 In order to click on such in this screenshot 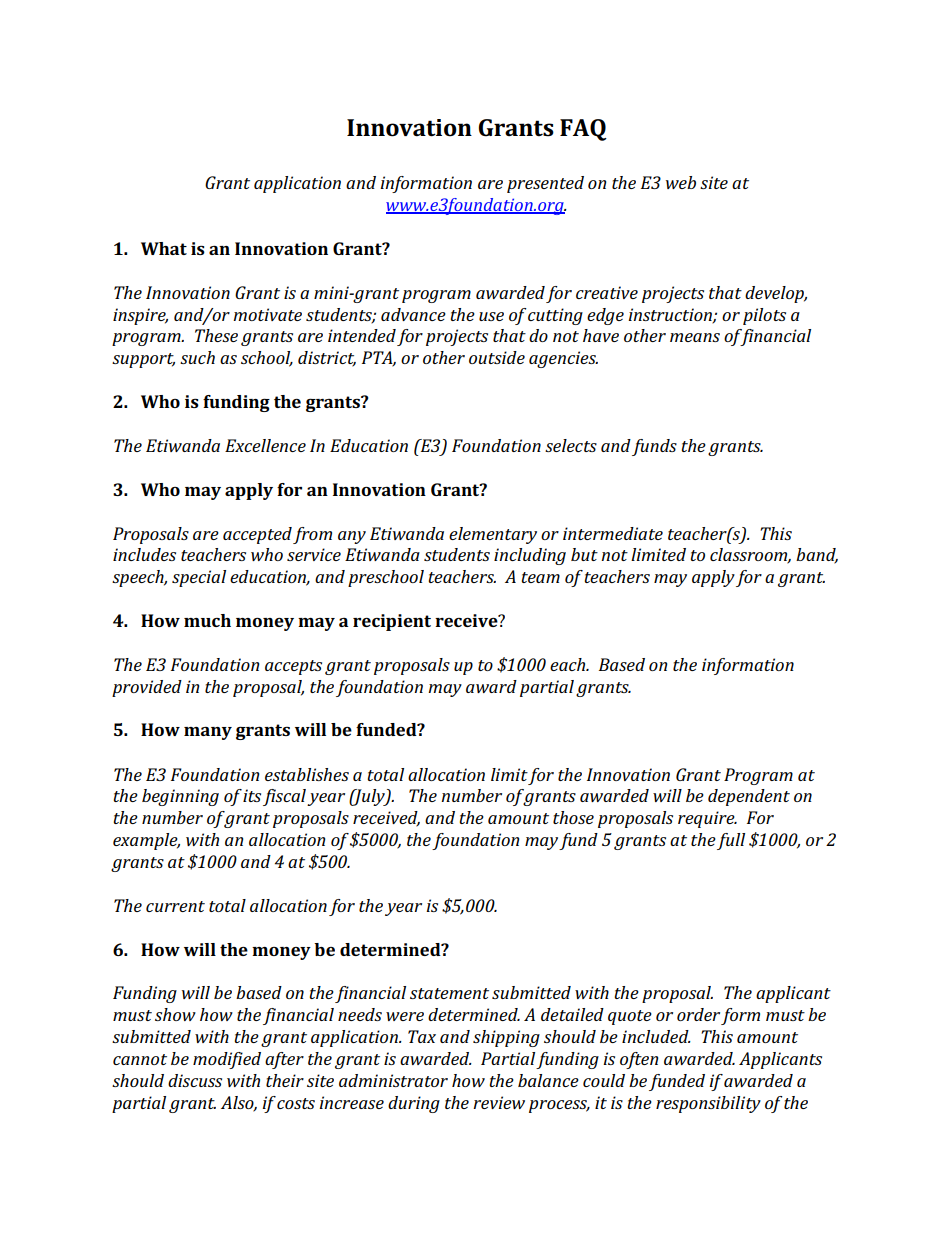, I will do `click(197, 357)`.
